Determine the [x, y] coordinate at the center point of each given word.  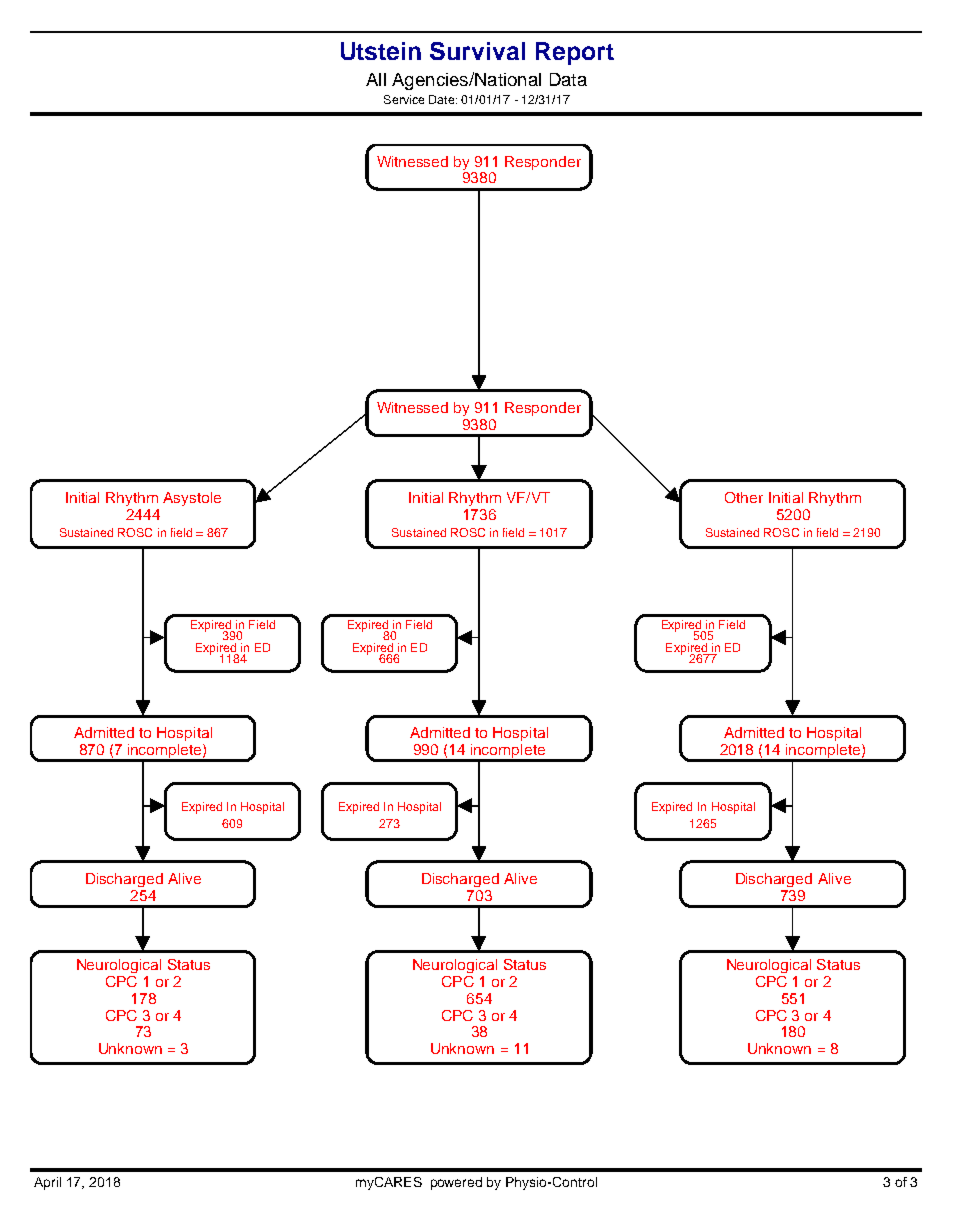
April [47, 1183]
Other [744, 497]
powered [456, 1183]
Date [443, 99]
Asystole [192, 499]
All [376, 79]
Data [568, 79]
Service [404, 99]
